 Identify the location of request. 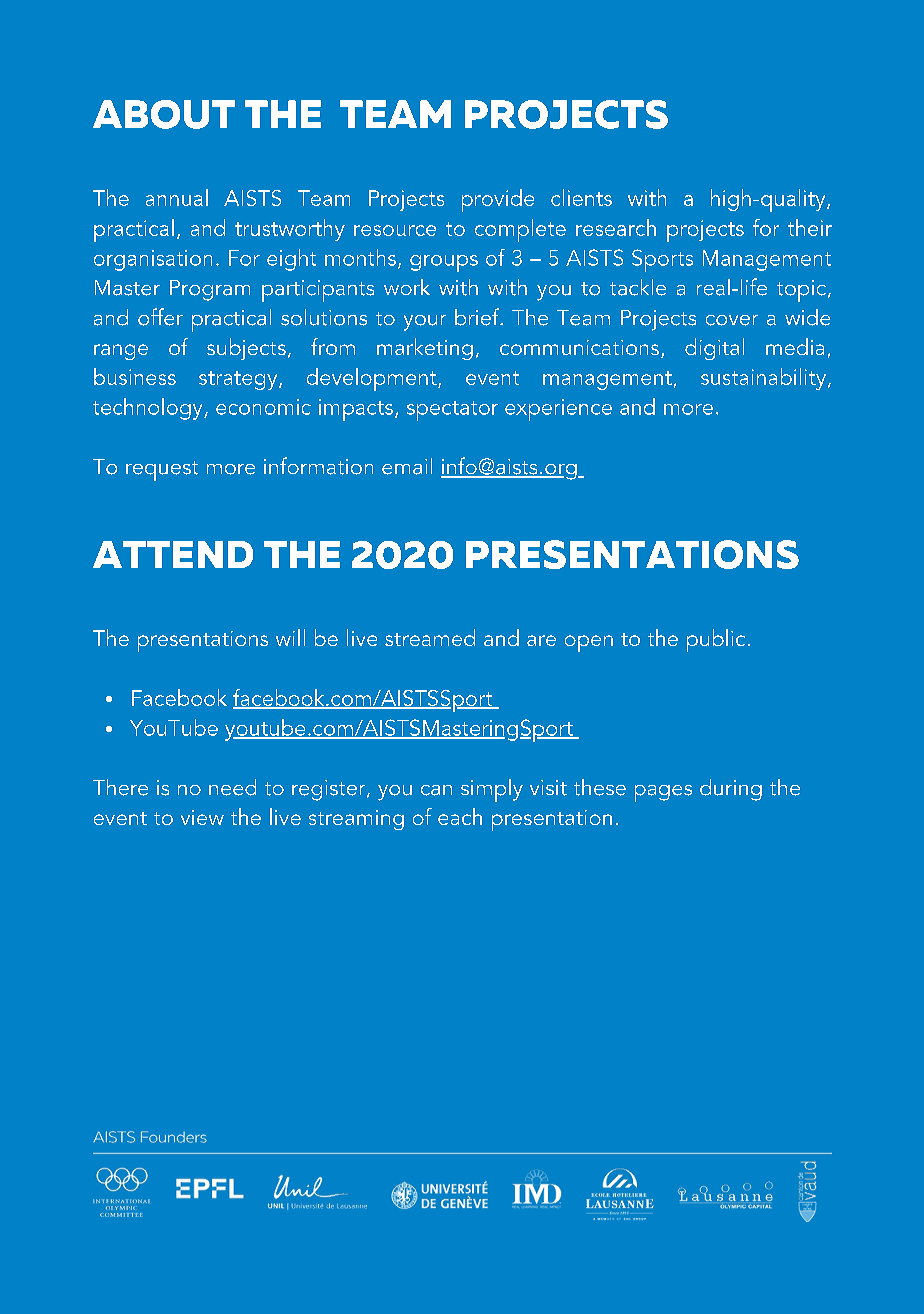
(162, 471).
